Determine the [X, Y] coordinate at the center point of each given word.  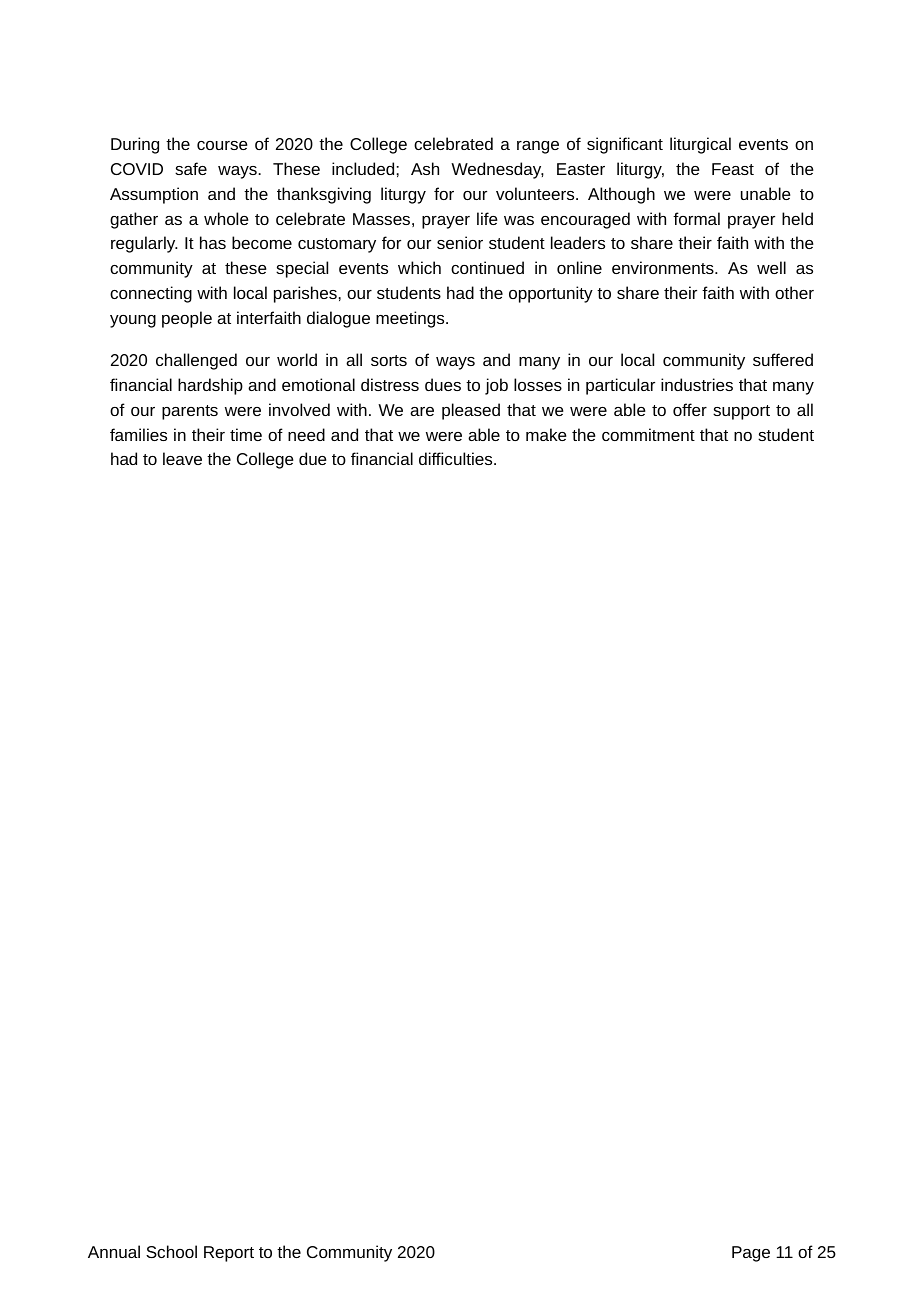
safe [191, 168]
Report [229, 1254]
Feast [733, 169]
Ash [425, 168]
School [171, 1251]
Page [751, 1254]
